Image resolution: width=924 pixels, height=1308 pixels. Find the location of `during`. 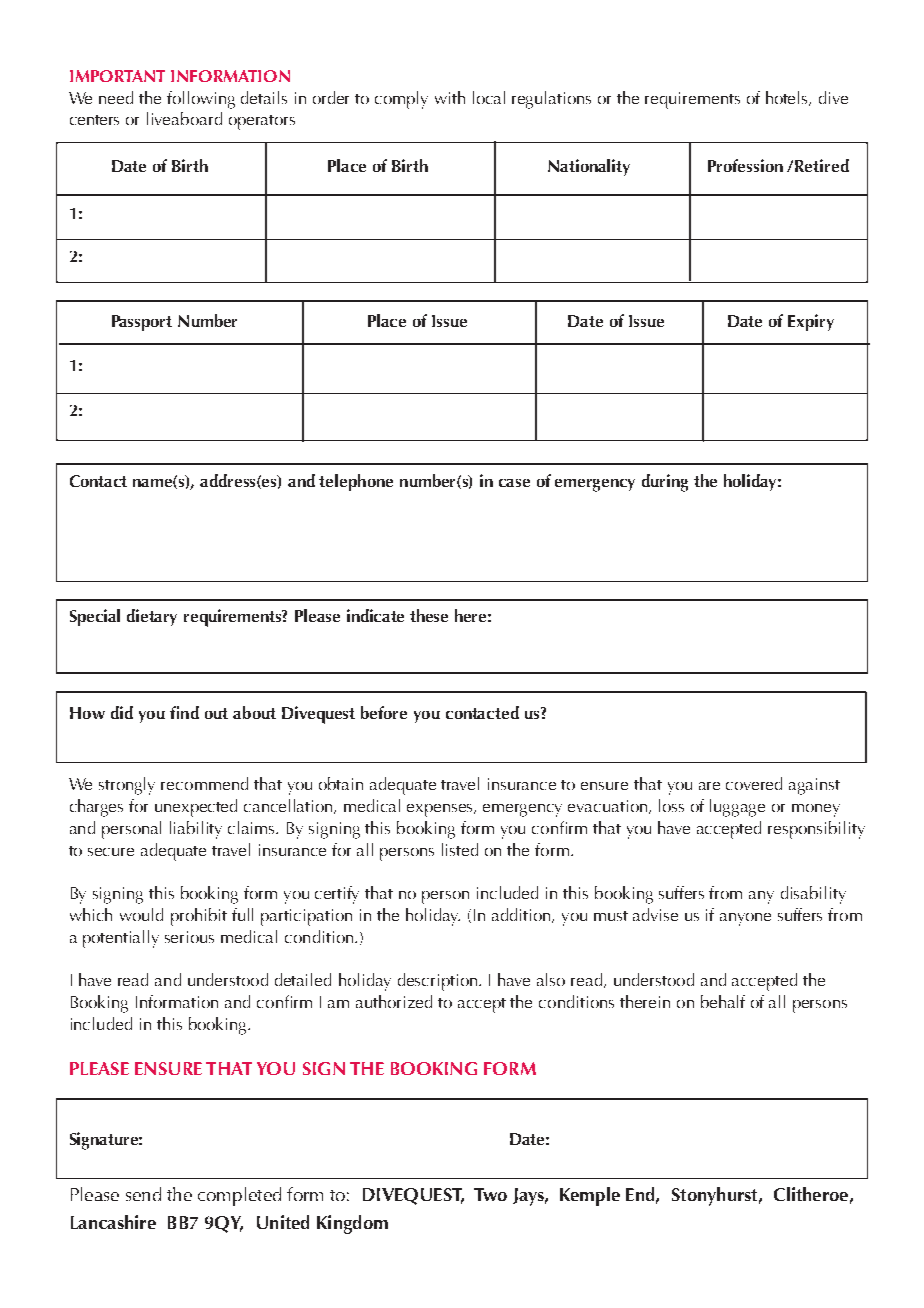

during is located at coordinates (665, 483).
